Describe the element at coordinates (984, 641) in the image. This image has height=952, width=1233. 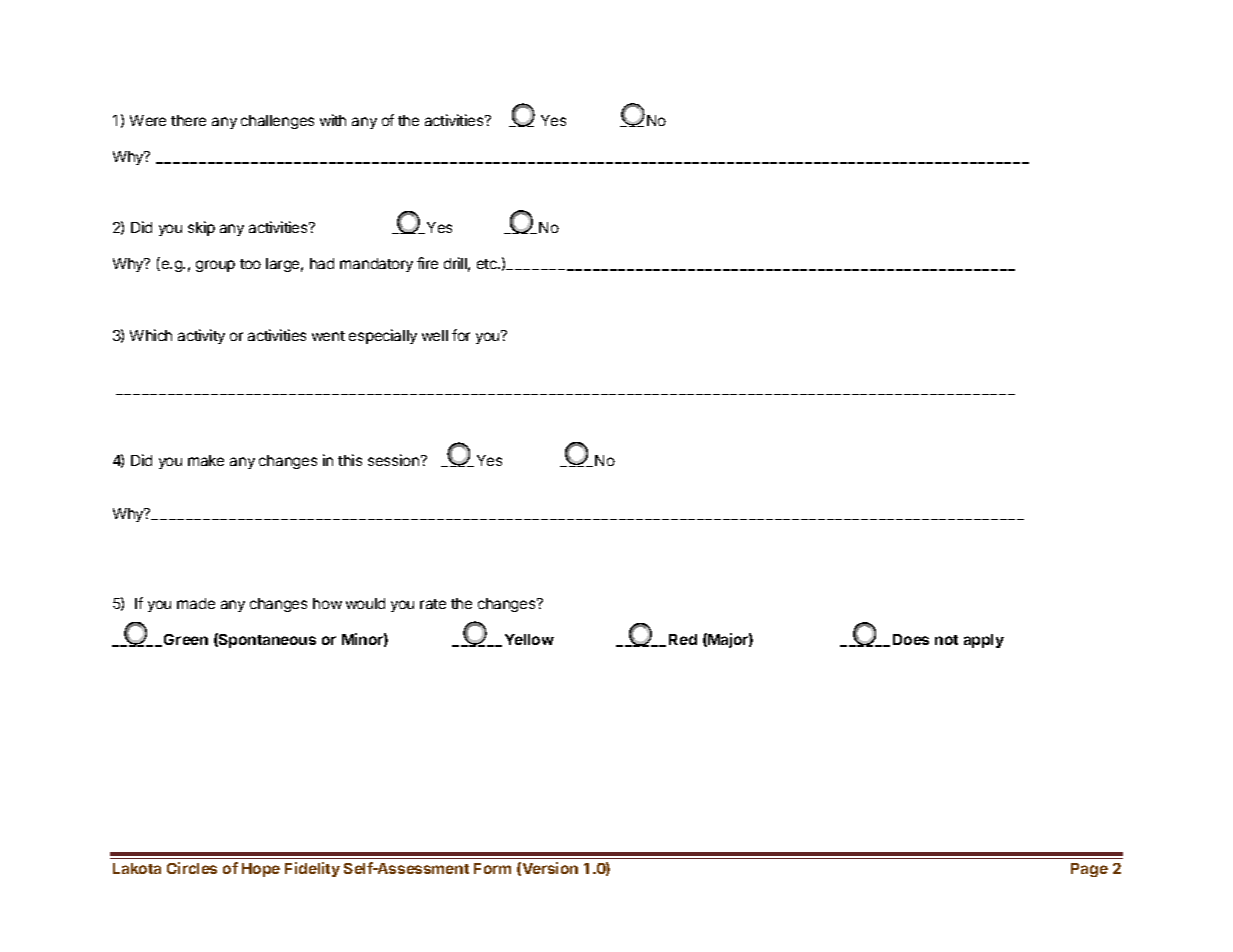
I see `apply` at that location.
